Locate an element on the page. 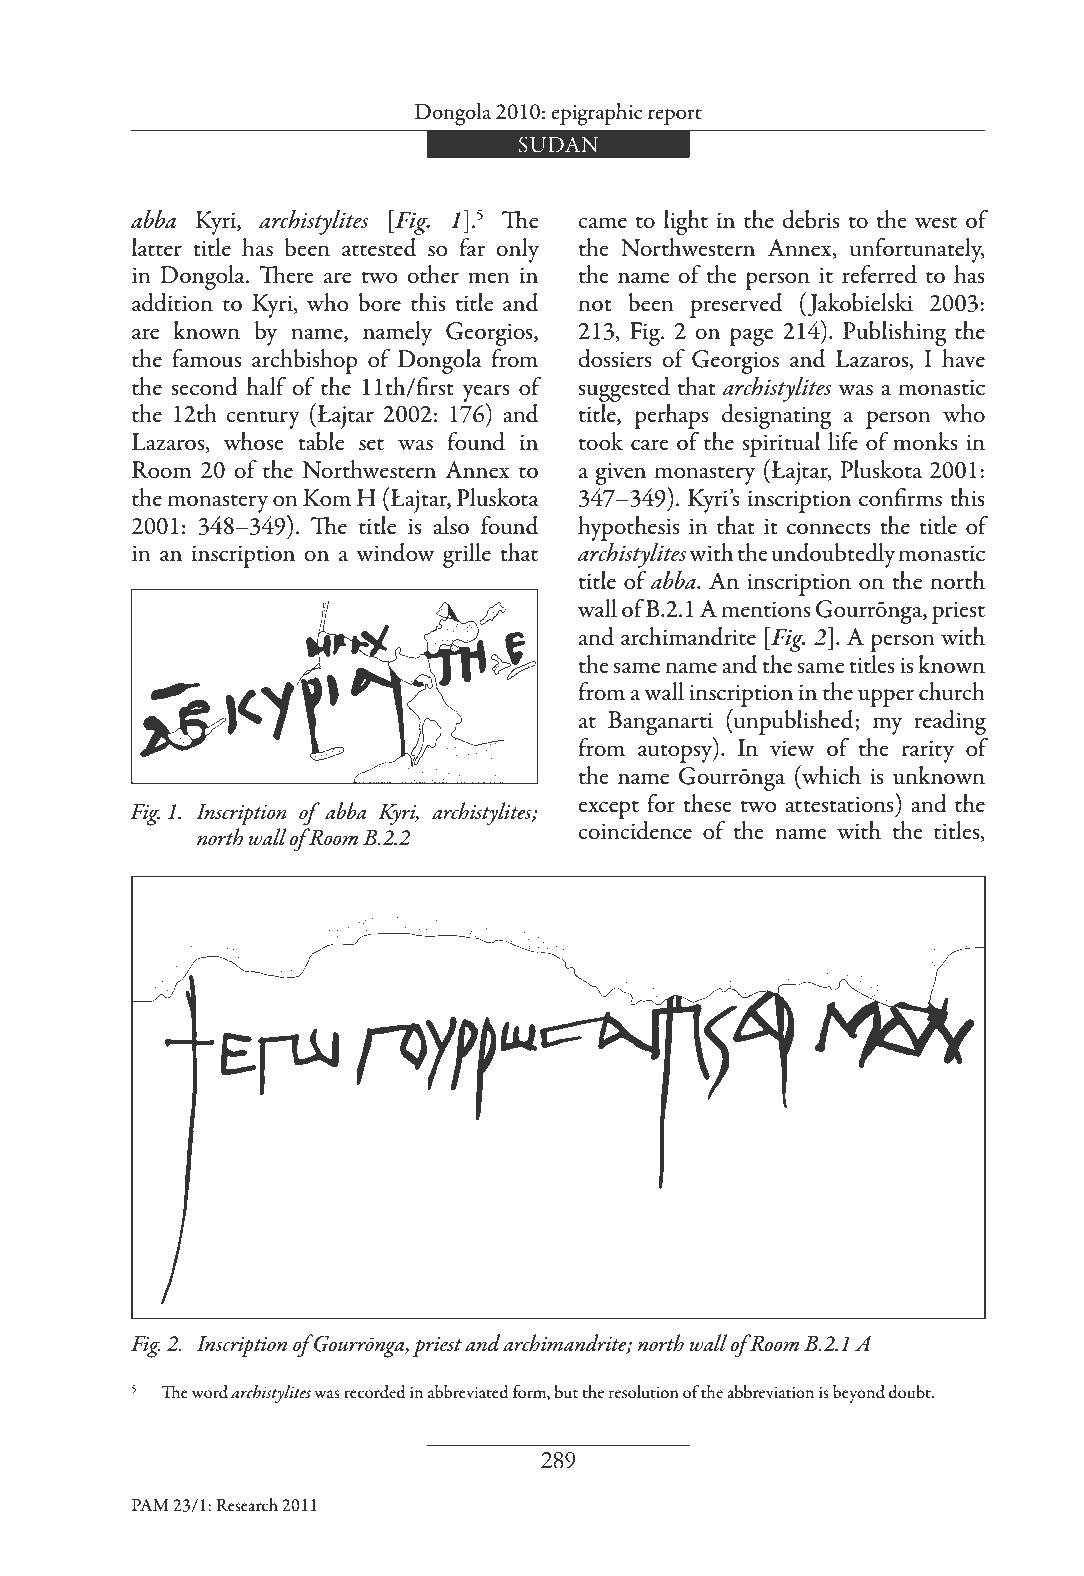 Image resolution: width=1084 pixels, height=1576 pixels. except is located at coordinates (608, 809).
